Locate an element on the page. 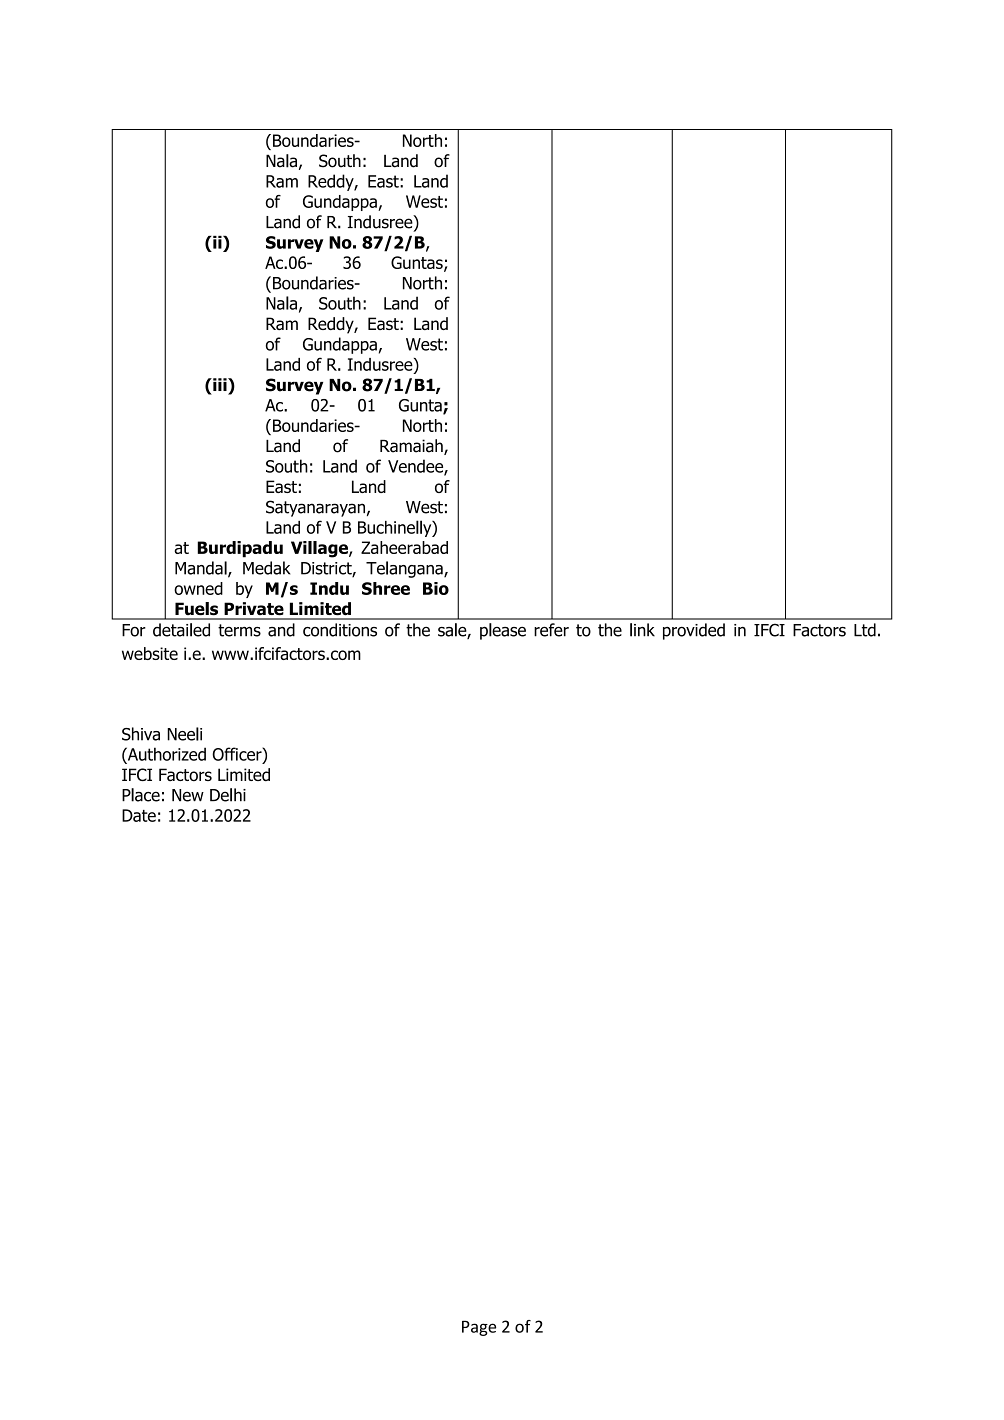 The width and height of the image is (1004, 1420). provided is located at coordinates (694, 631).
